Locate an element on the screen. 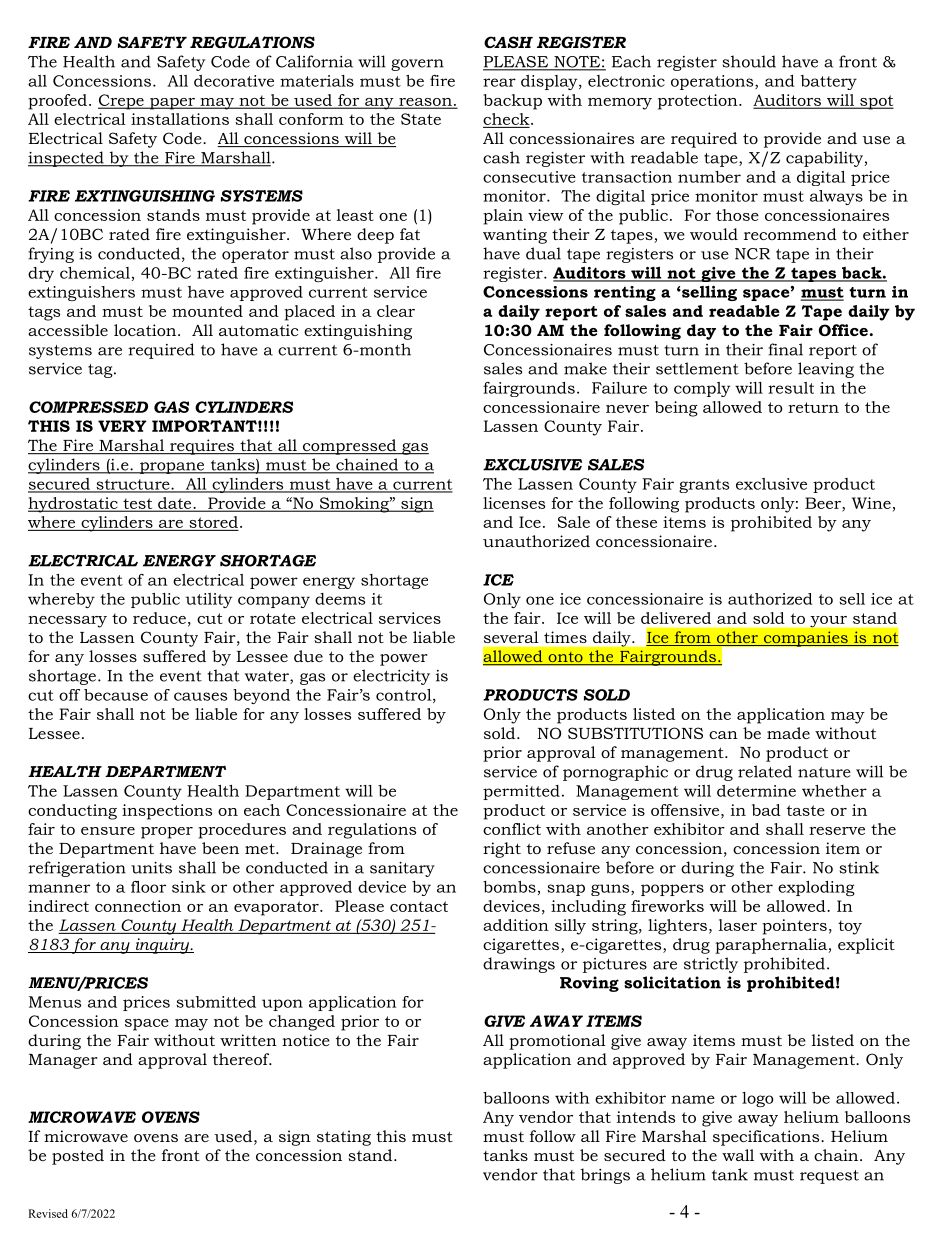 Image resolution: width=952 pixels, height=1233 pixels. location is located at coordinates (146, 330).
